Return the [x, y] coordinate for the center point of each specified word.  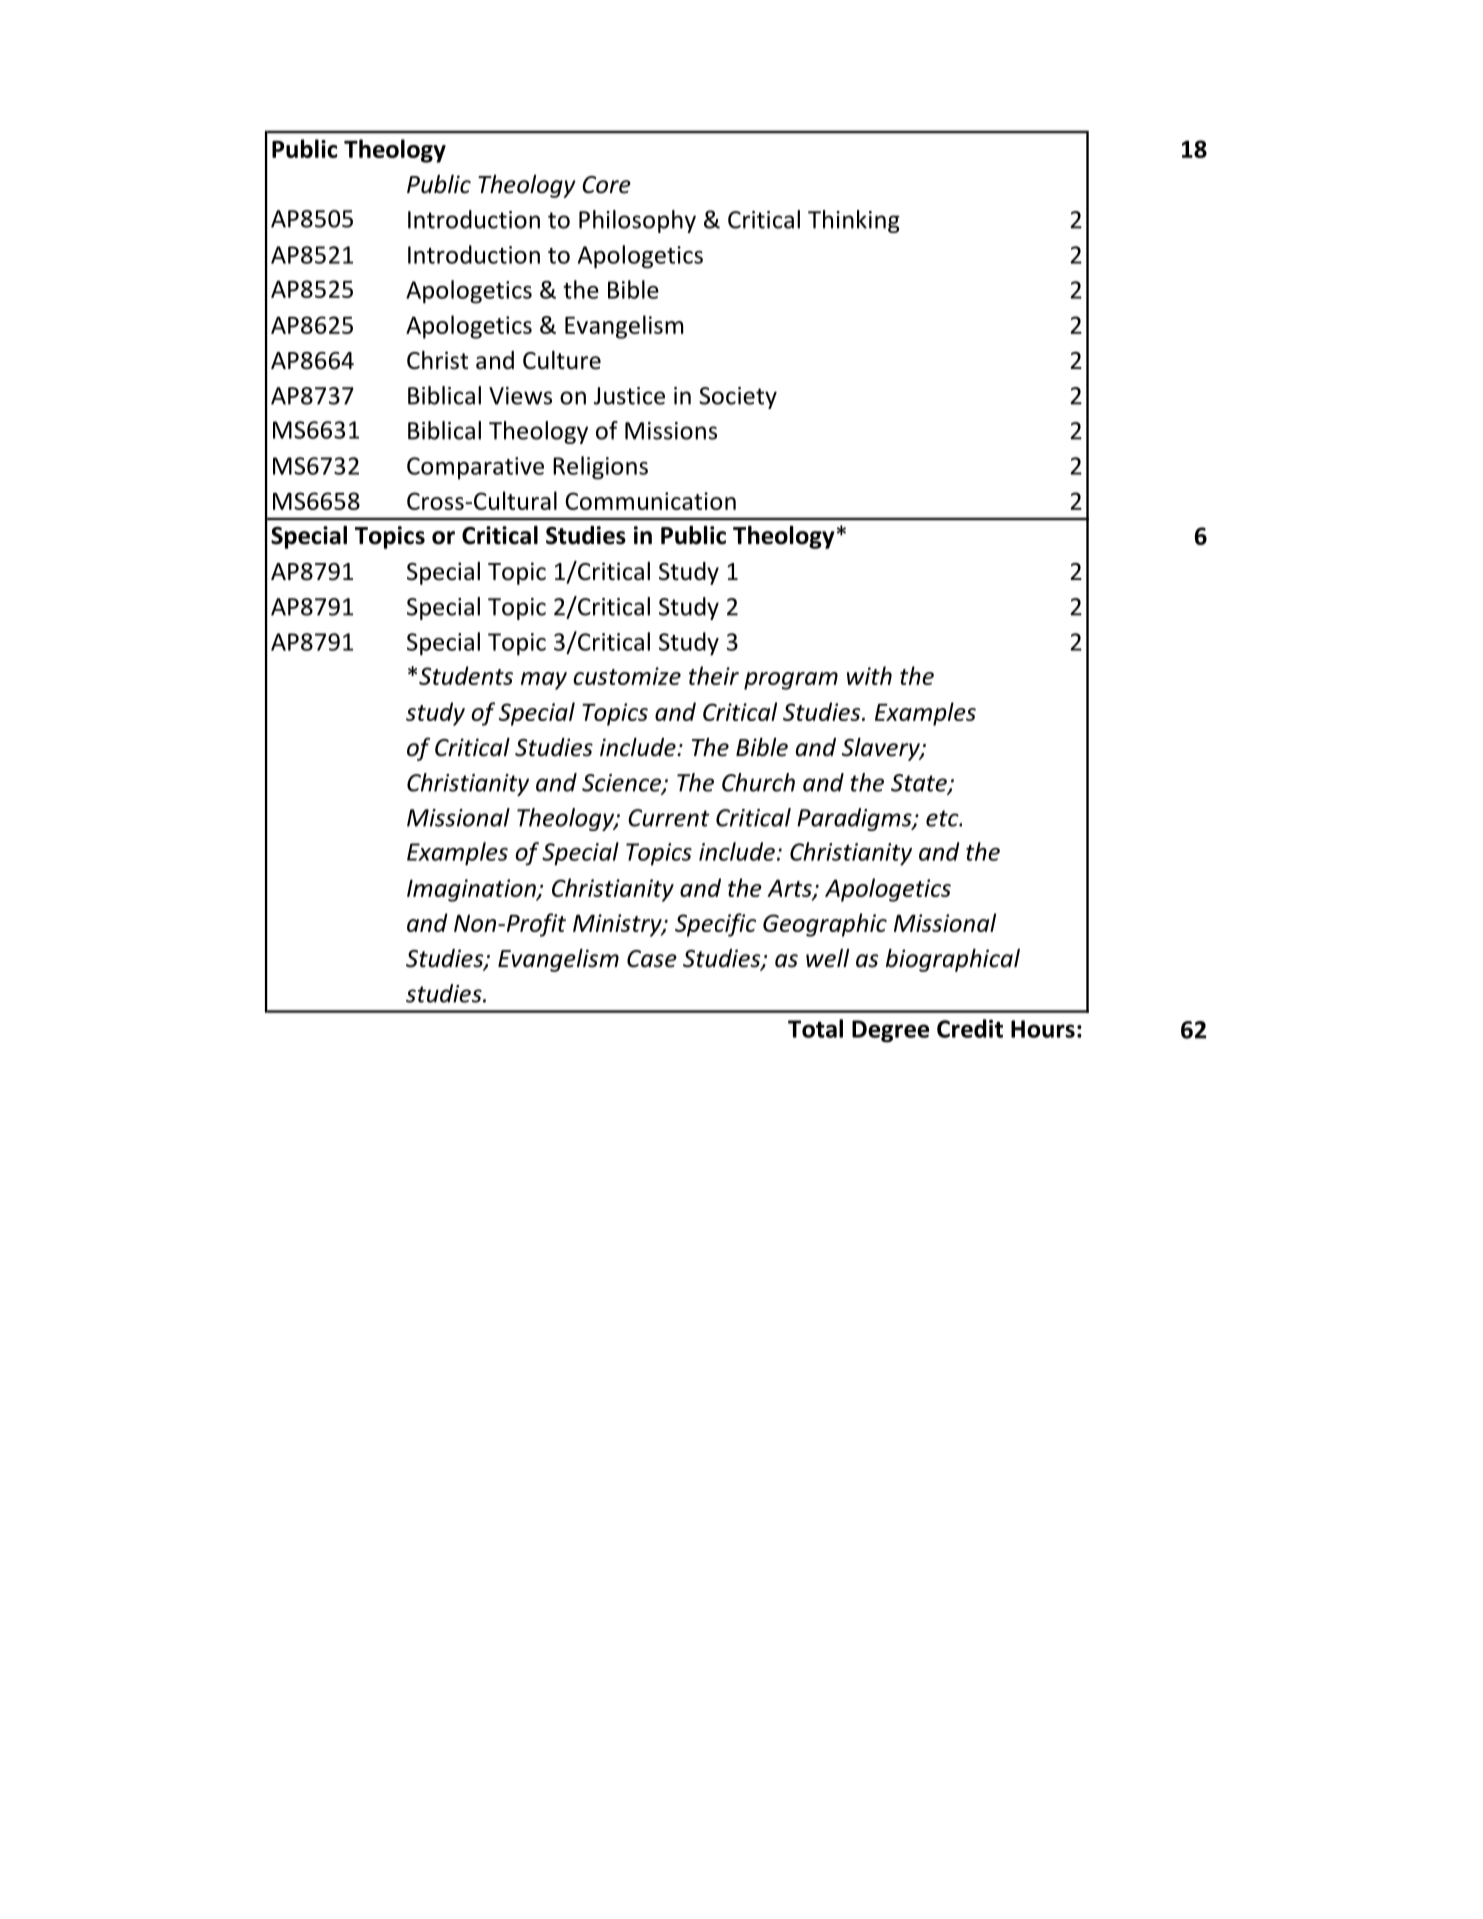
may [544, 681]
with [869, 675]
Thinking [854, 221]
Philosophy [637, 221]
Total [815, 1028]
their [714, 675]
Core [606, 185]
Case [652, 959]
